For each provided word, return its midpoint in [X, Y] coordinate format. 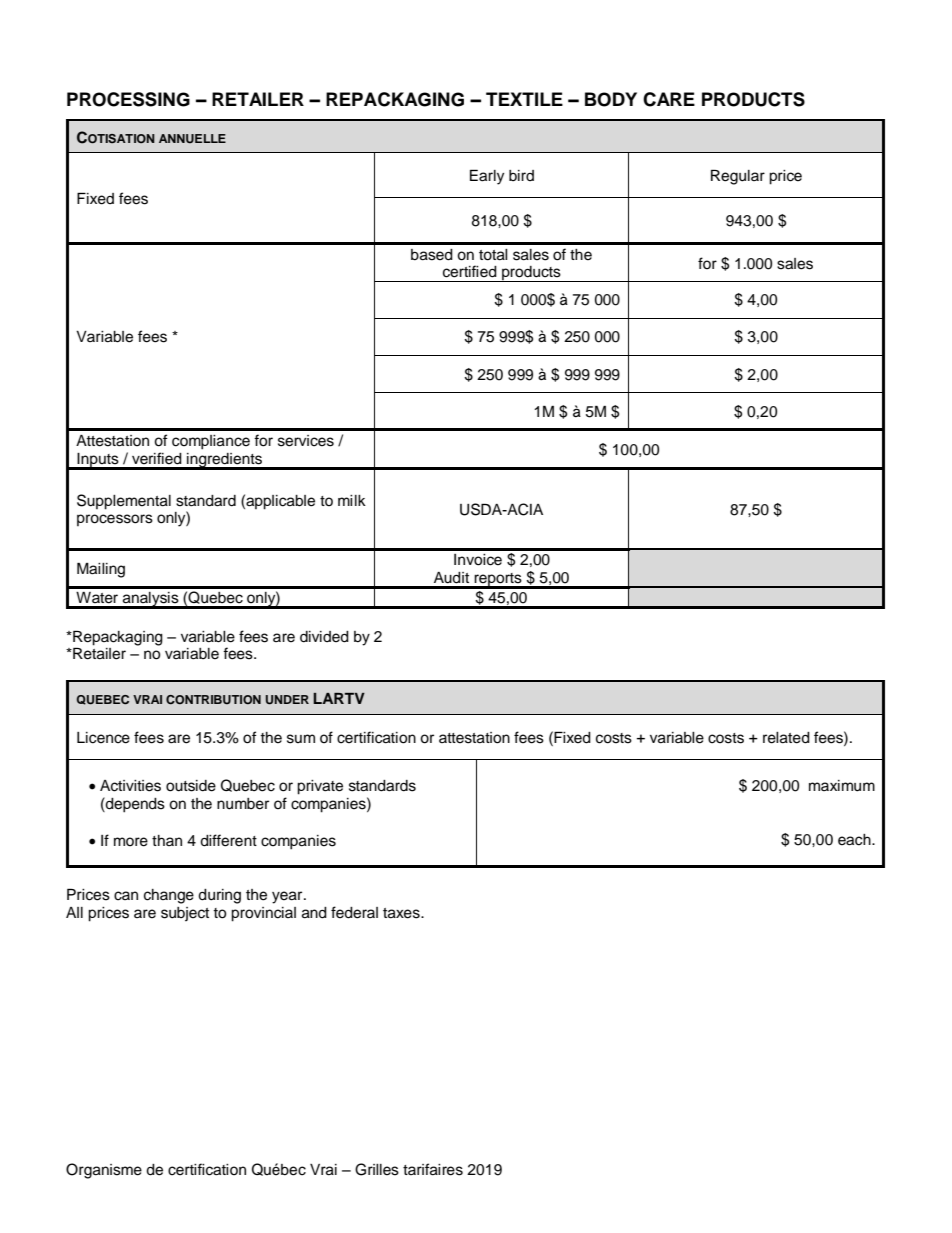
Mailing [101, 570]
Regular [738, 177]
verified [157, 458]
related [786, 738]
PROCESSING [128, 99]
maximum [842, 786]
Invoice [478, 560]
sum [301, 739]
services [306, 441]
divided [324, 637]
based [432, 255]
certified [470, 271]
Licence [103, 738]
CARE [669, 99]
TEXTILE [524, 99]
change [169, 896]
